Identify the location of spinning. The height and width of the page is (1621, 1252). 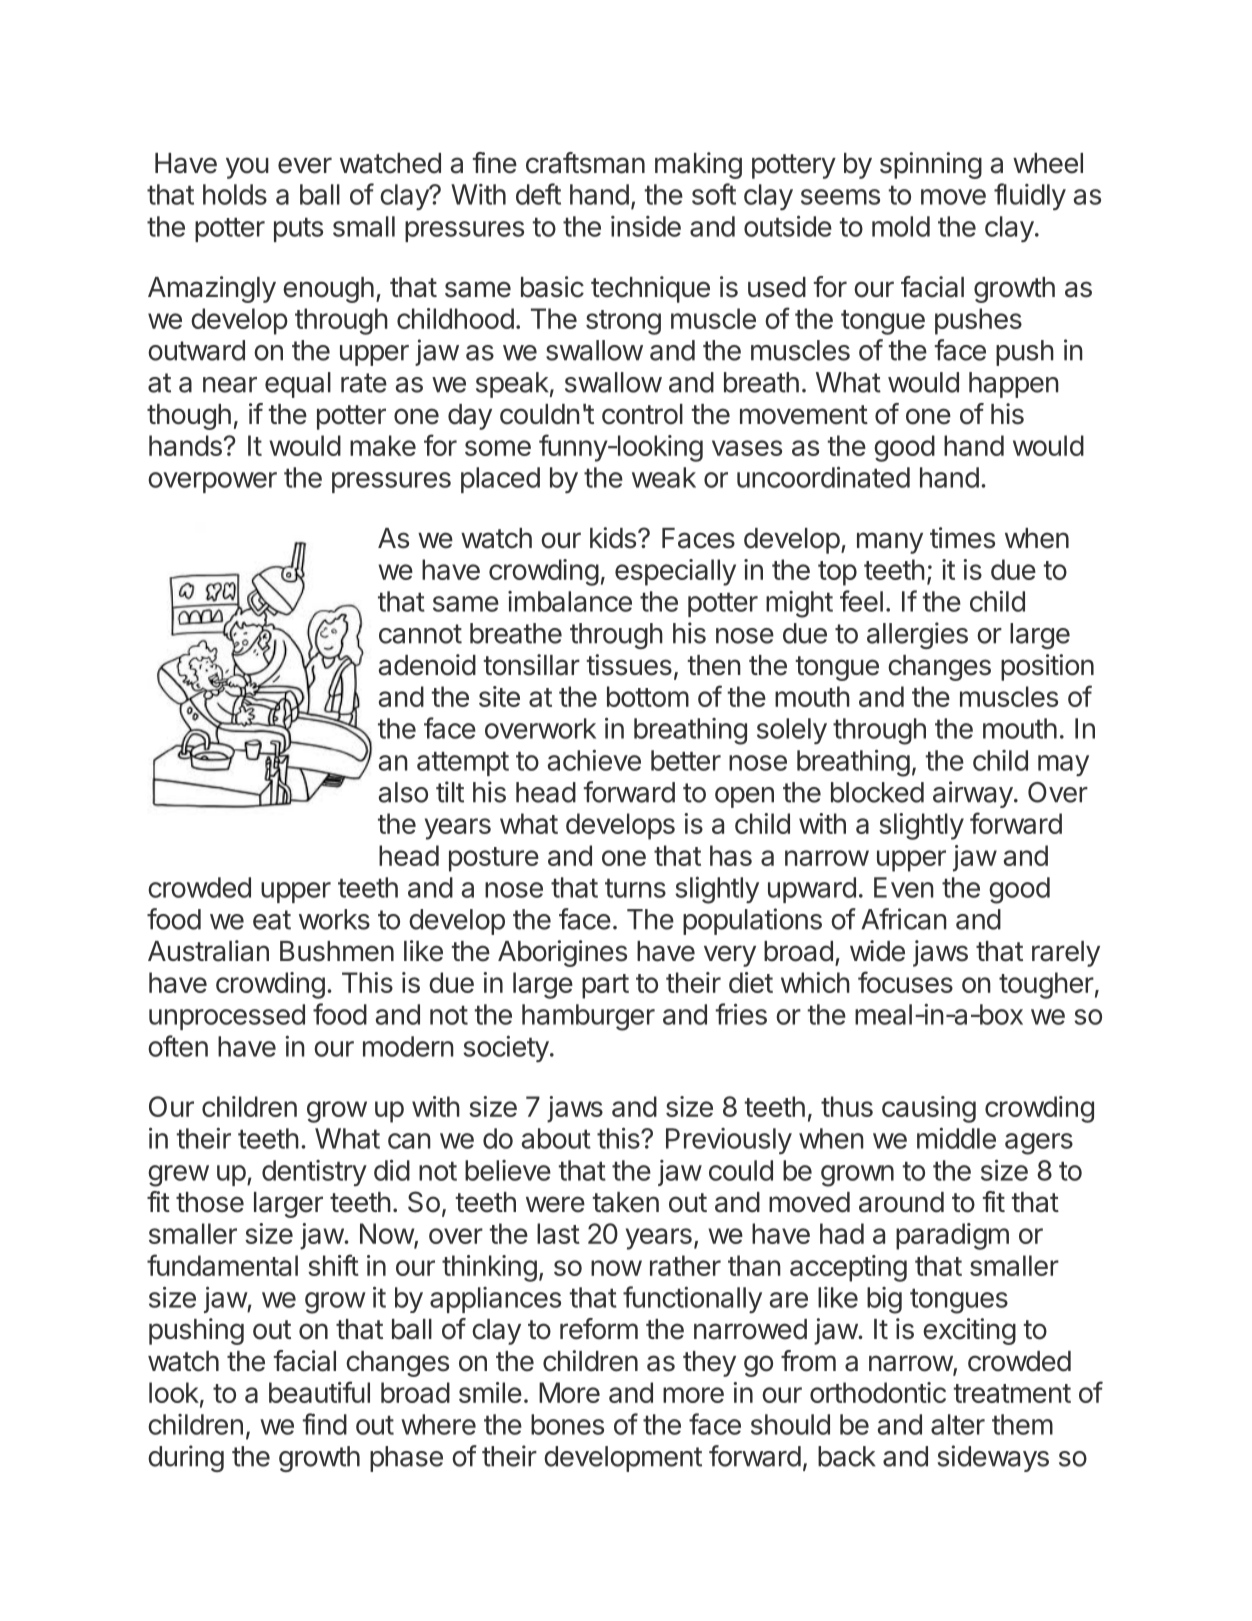
(931, 165).
